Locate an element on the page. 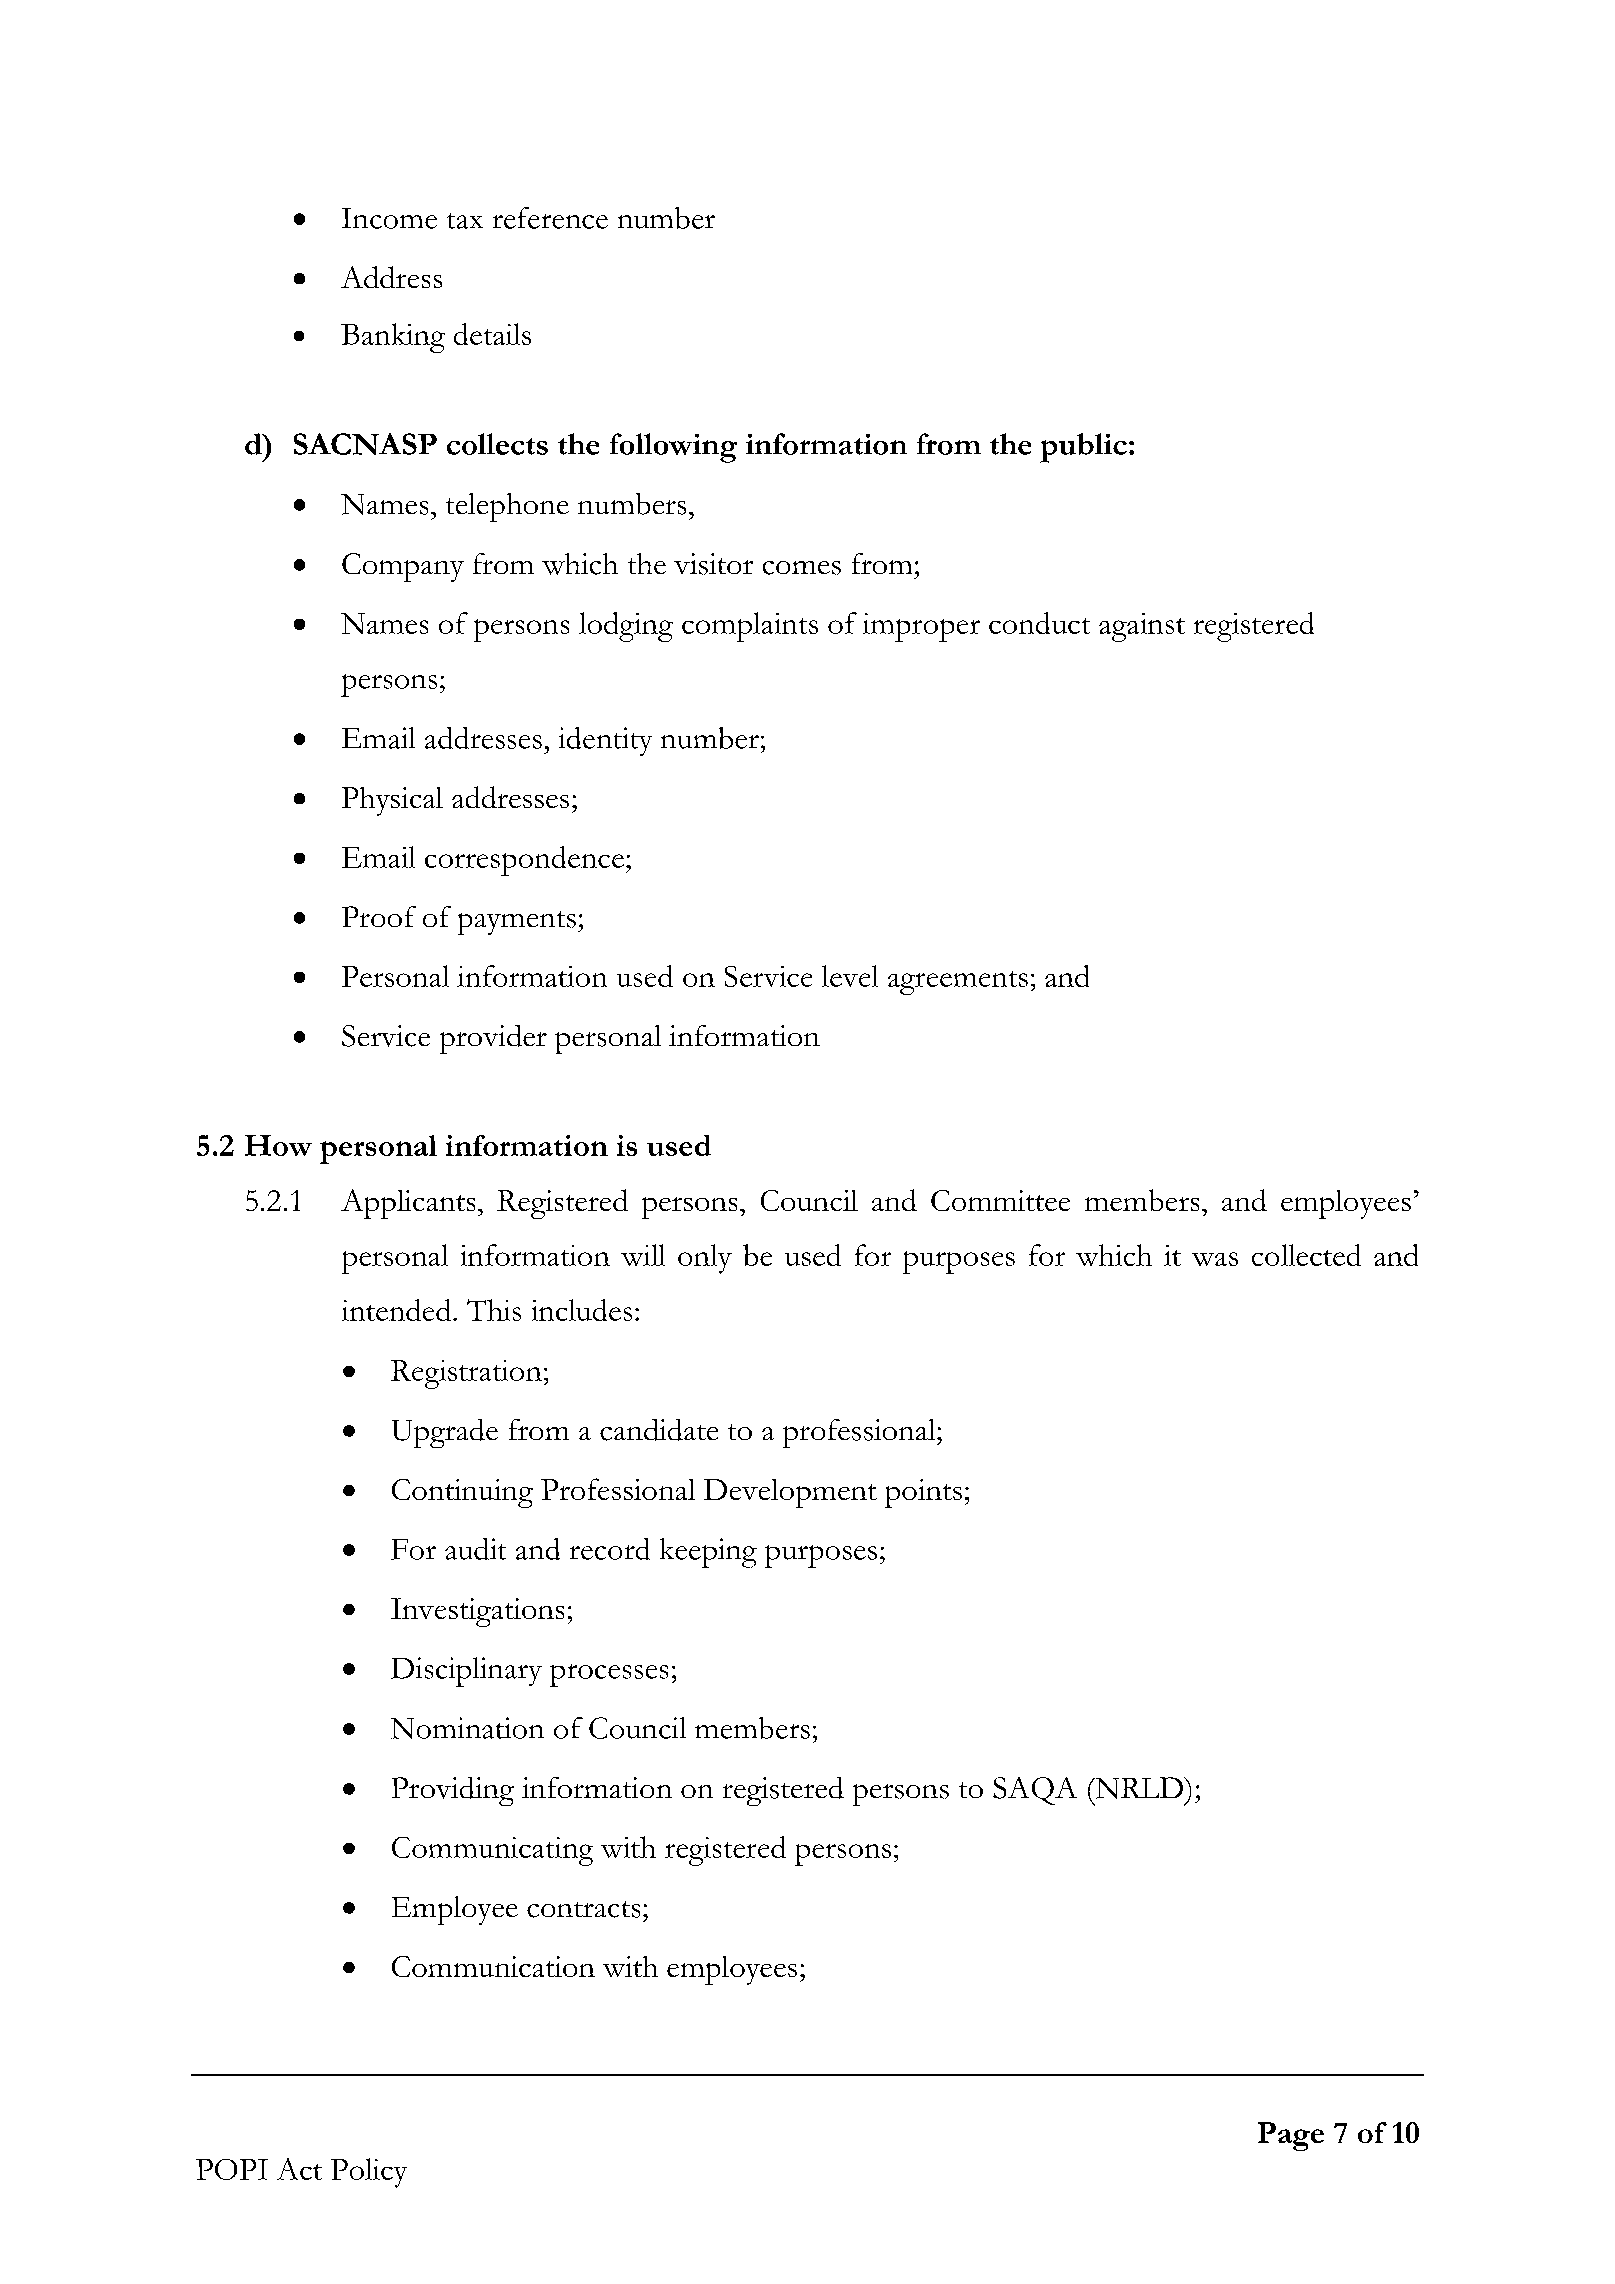 The width and height of the page is (1615, 2284). public is located at coordinates (1083, 448).
